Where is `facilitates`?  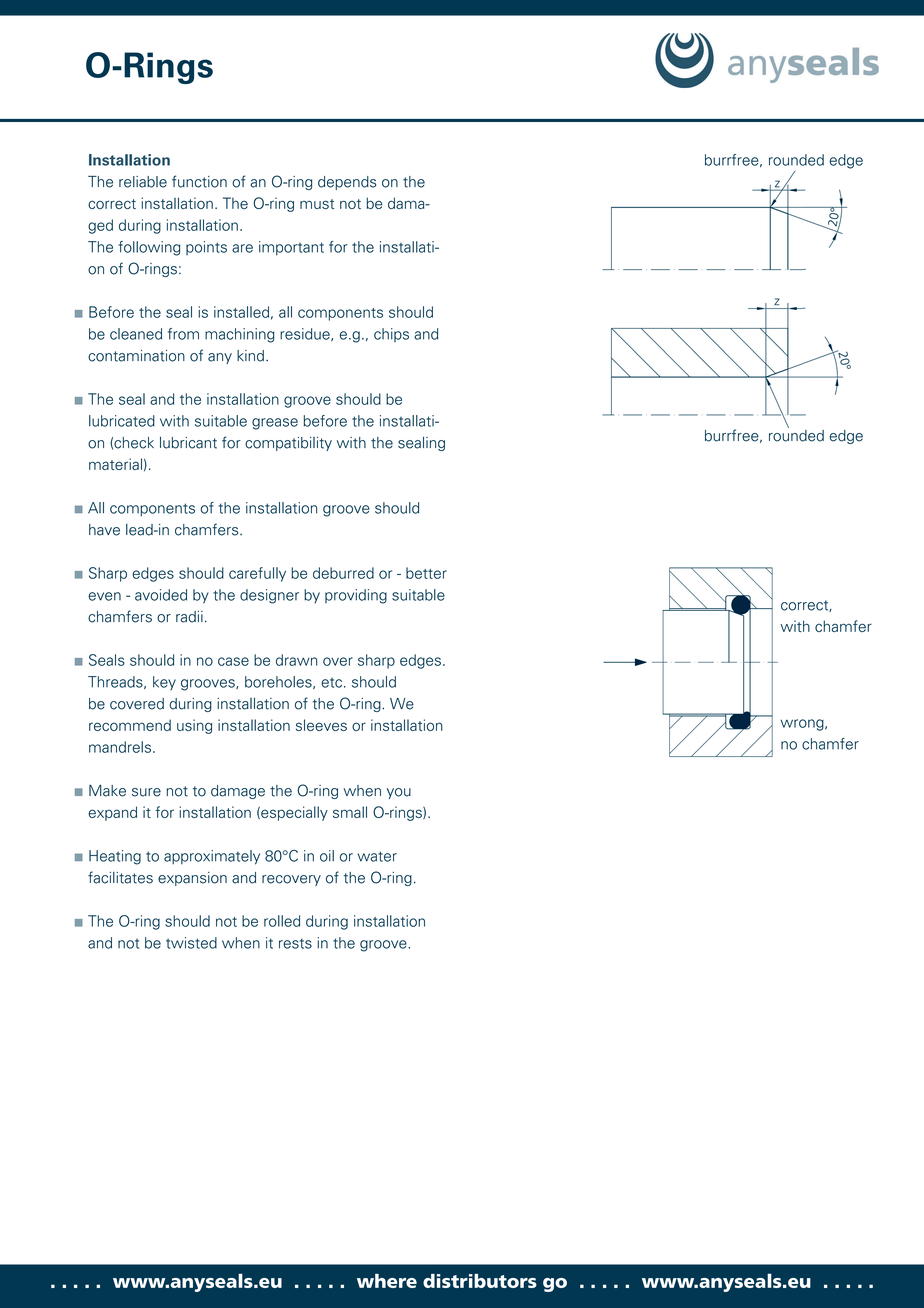 facilitates is located at coordinates (120, 877).
